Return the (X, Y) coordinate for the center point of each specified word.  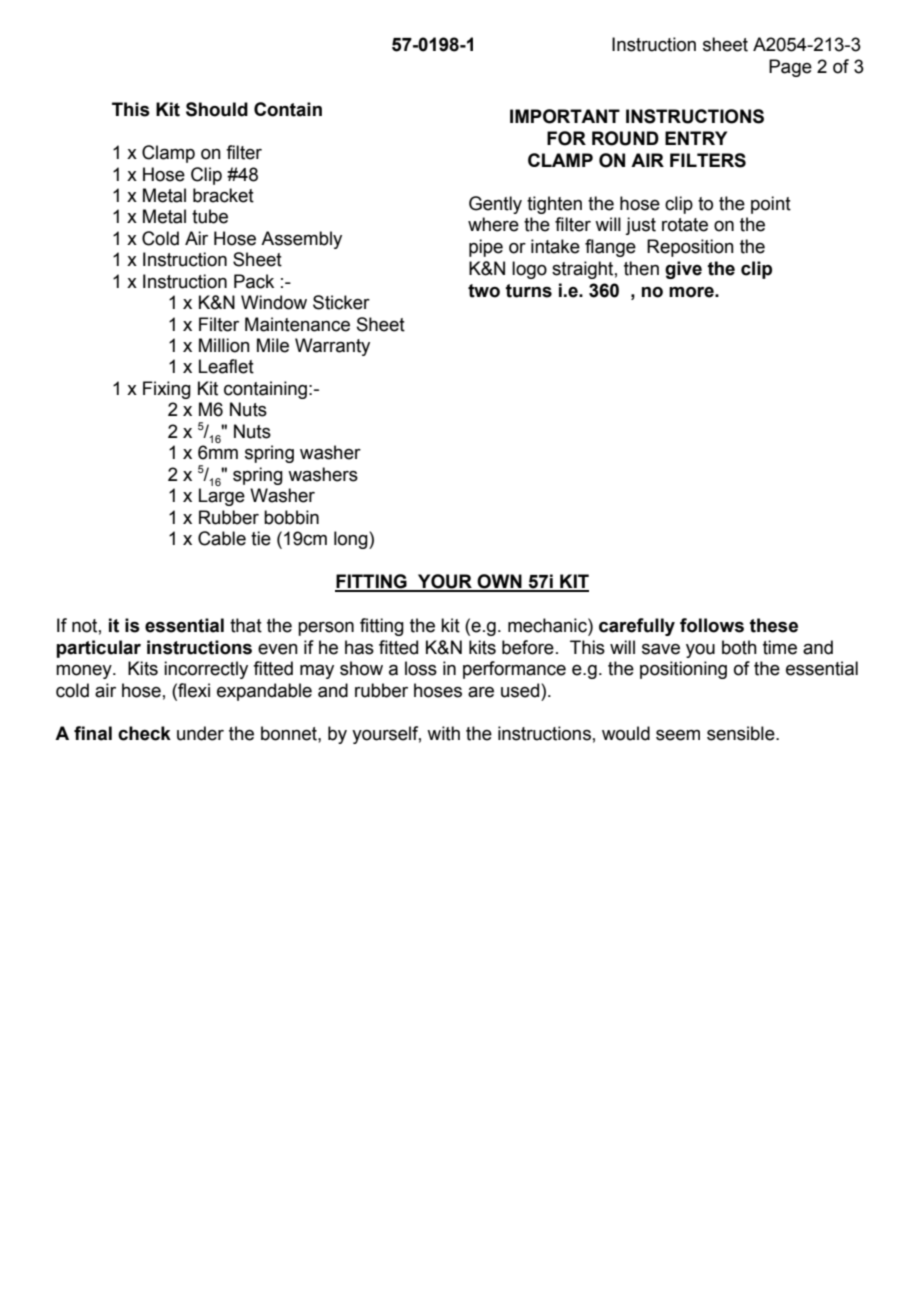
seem (678, 735)
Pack (254, 281)
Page (790, 68)
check (144, 733)
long (352, 540)
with (443, 733)
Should (217, 109)
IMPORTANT (565, 116)
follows (712, 625)
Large (222, 497)
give (683, 270)
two (484, 291)
